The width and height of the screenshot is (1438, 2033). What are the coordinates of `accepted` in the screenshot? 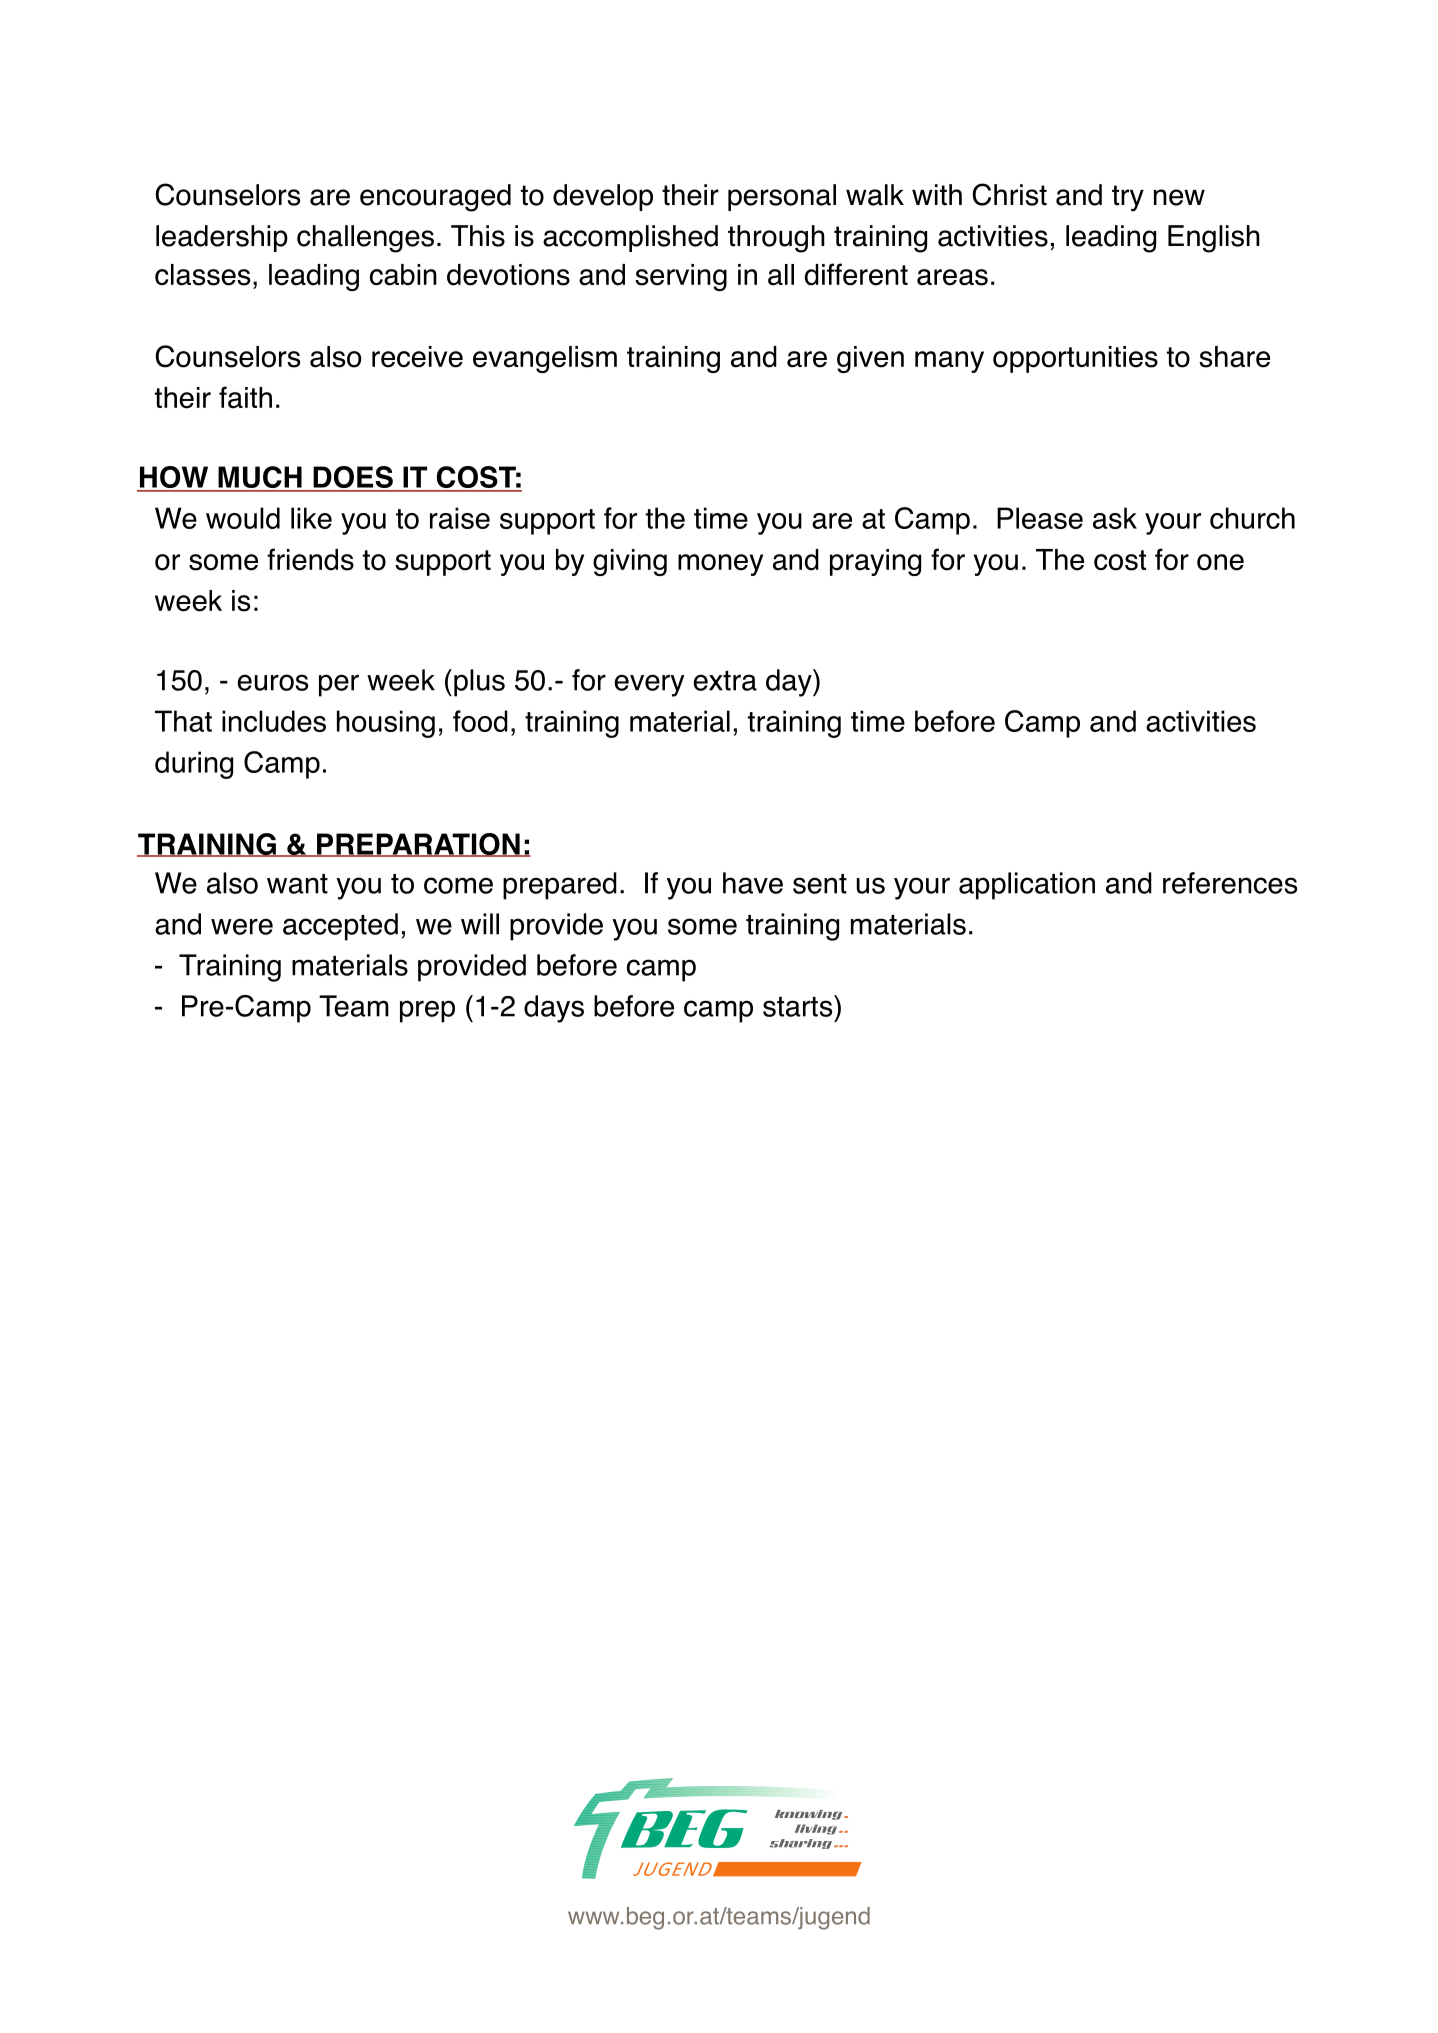 It's located at (340, 927).
